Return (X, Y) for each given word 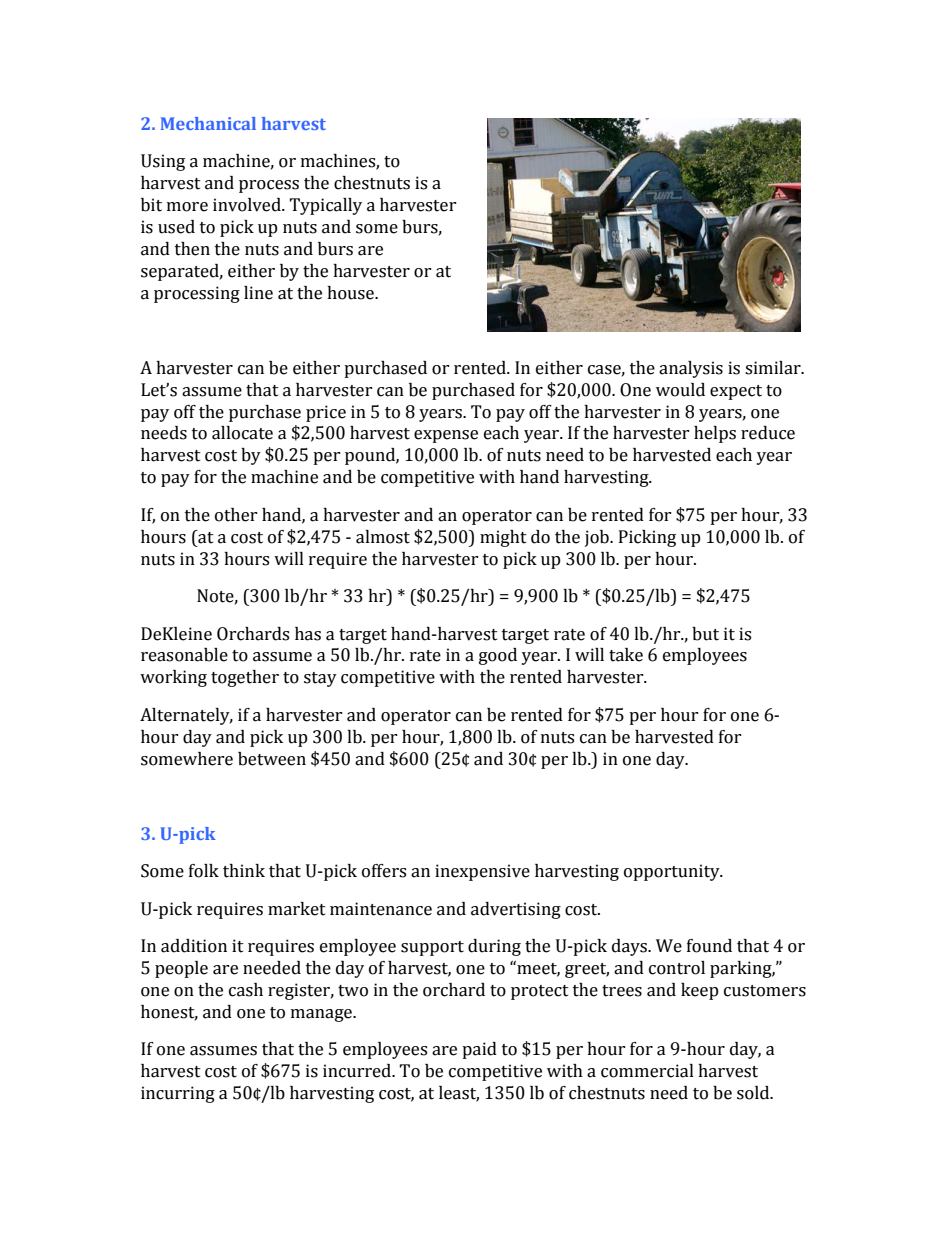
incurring (178, 1094)
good (498, 656)
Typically (325, 206)
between (272, 759)
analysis (691, 369)
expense (446, 436)
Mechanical (208, 123)
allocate (242, 433)
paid (479, 1050)
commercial (647, 1071)
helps (715, 434)
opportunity (673, 872)
